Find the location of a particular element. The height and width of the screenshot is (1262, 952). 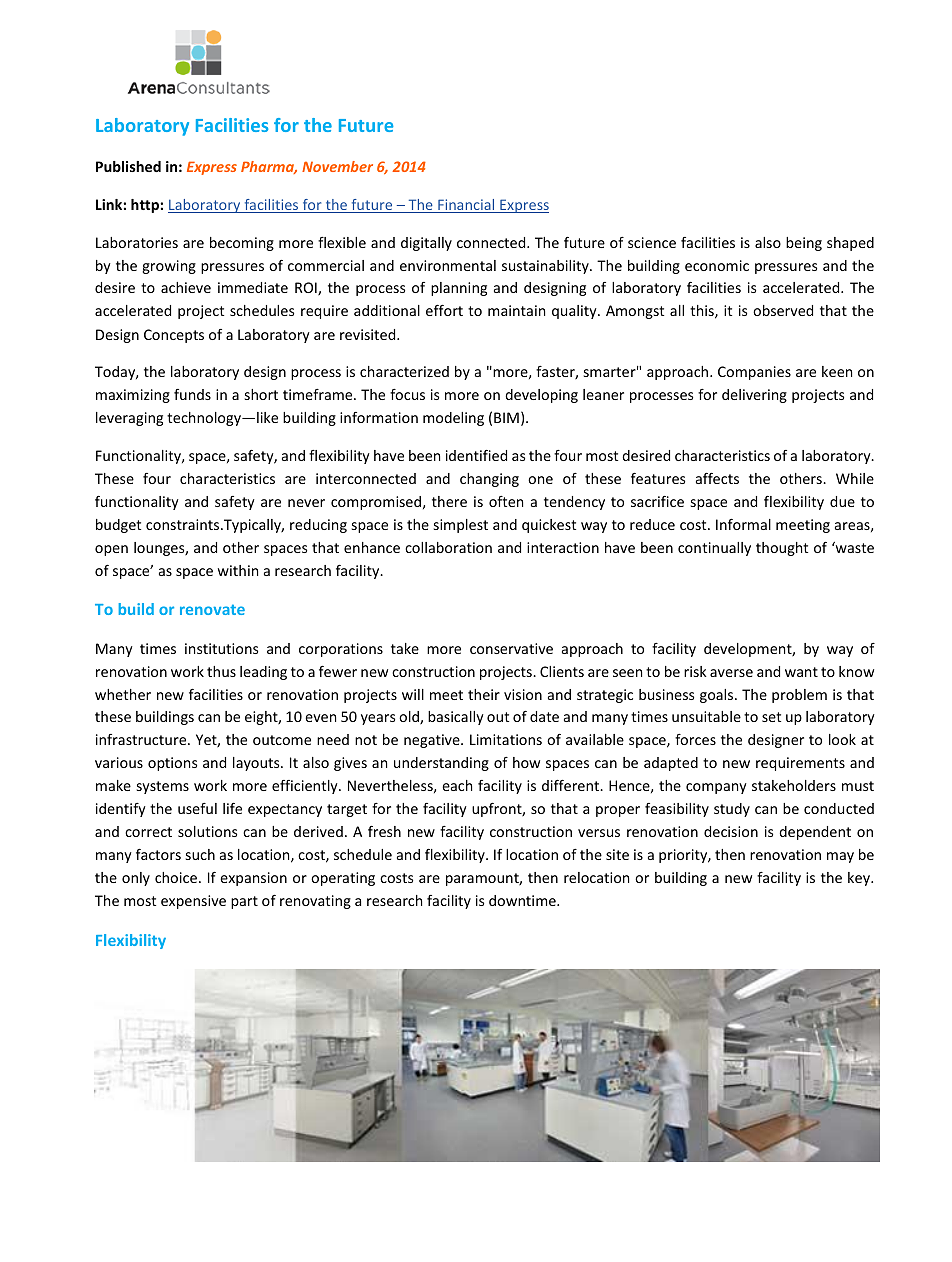

may is located at coordinates (840, 857).
